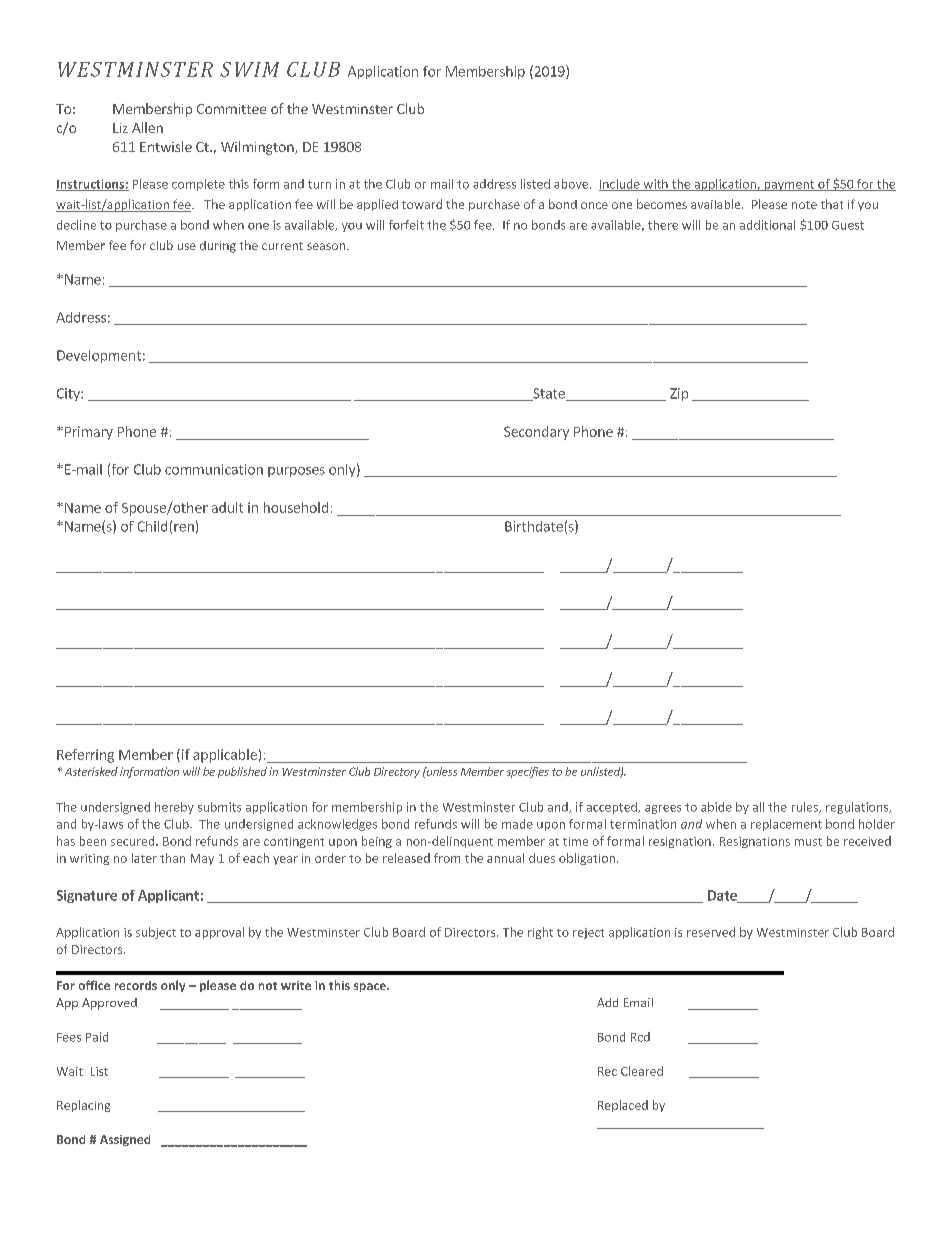  Describe the element at coordinates (125, 1140) in the screenshot. I see `Assigned` at that location.
